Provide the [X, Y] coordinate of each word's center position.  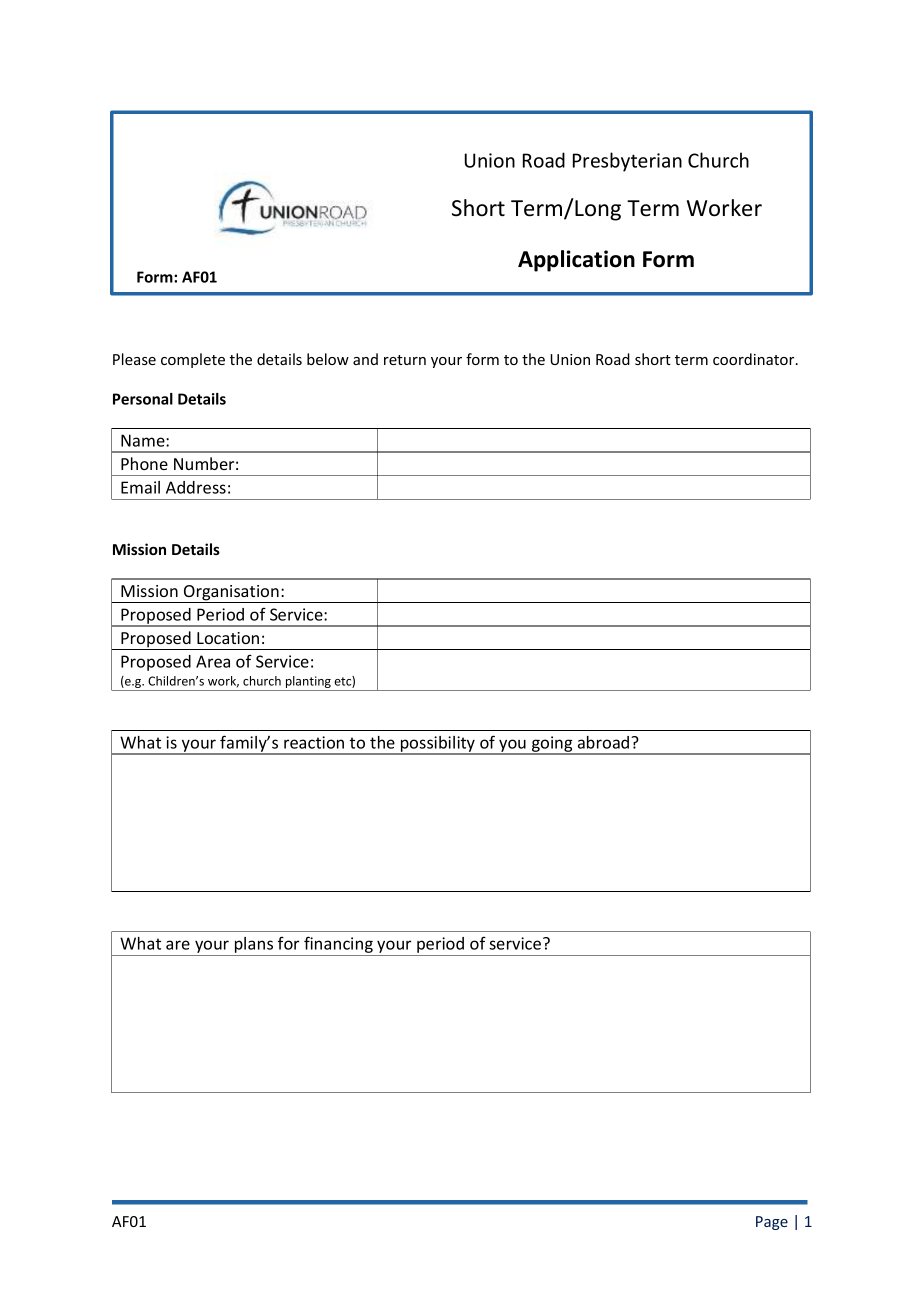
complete [193, 360]
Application [576, 261]
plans [254, 946]
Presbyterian [627, 162]
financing [338, 946]
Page [772, 1223]
